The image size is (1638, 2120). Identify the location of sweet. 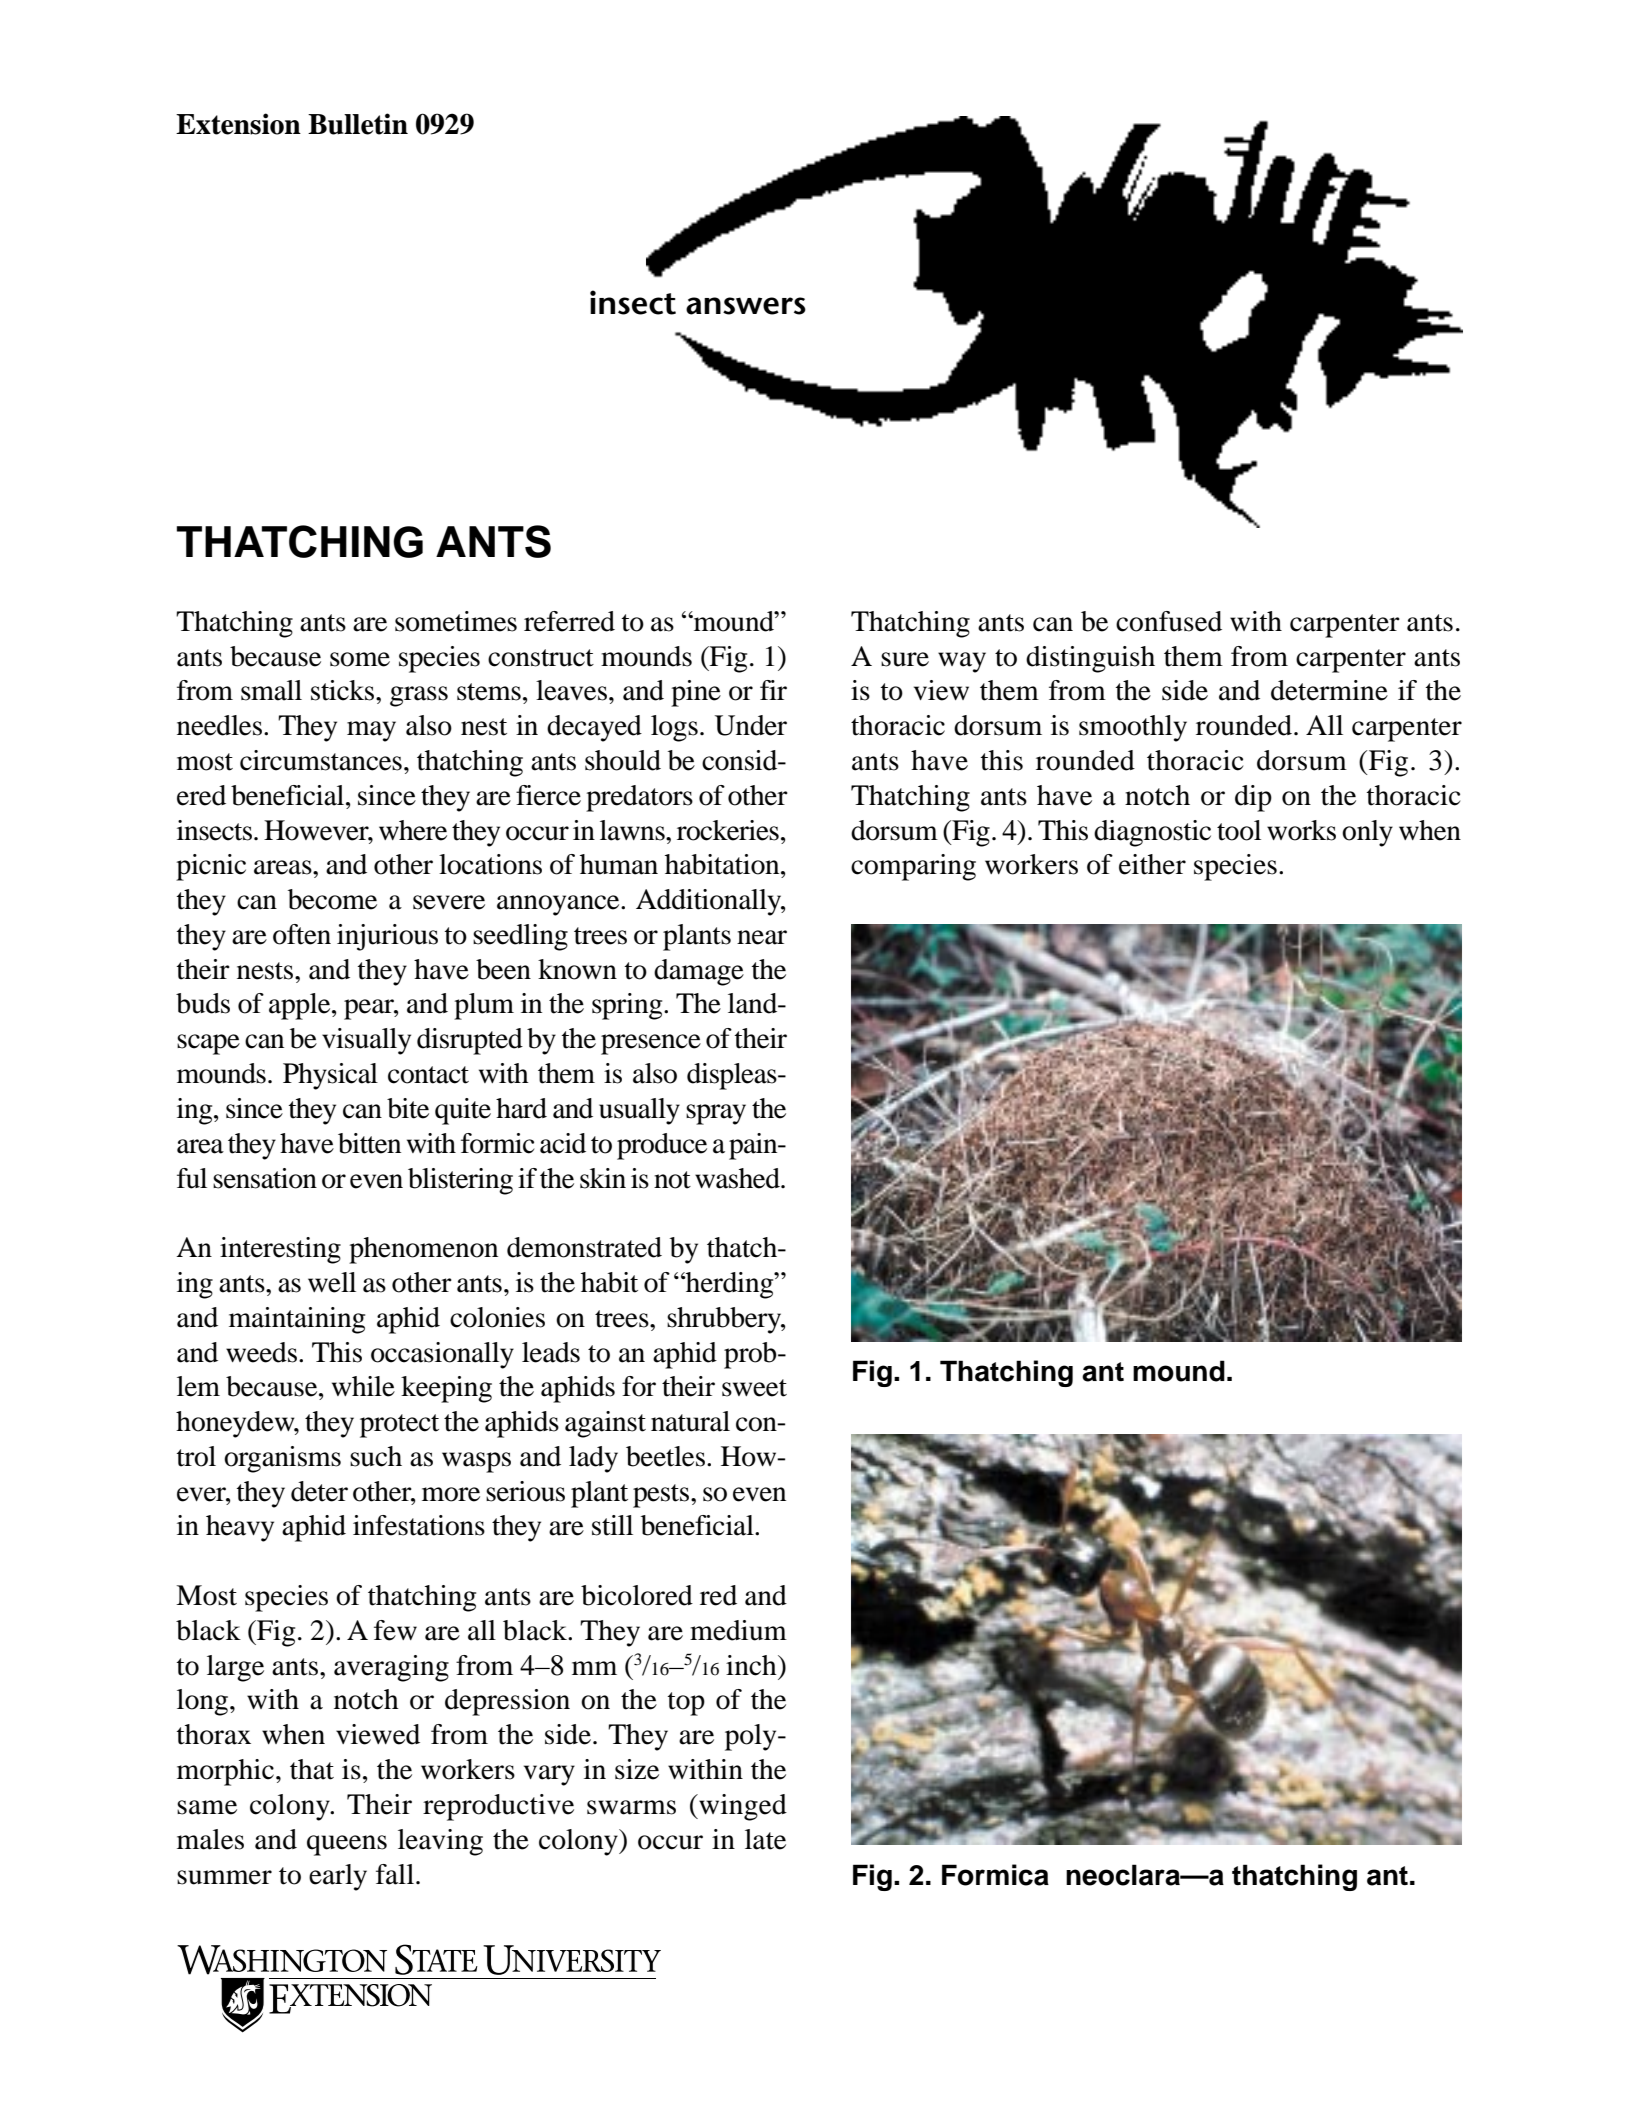
(754, 1388).
